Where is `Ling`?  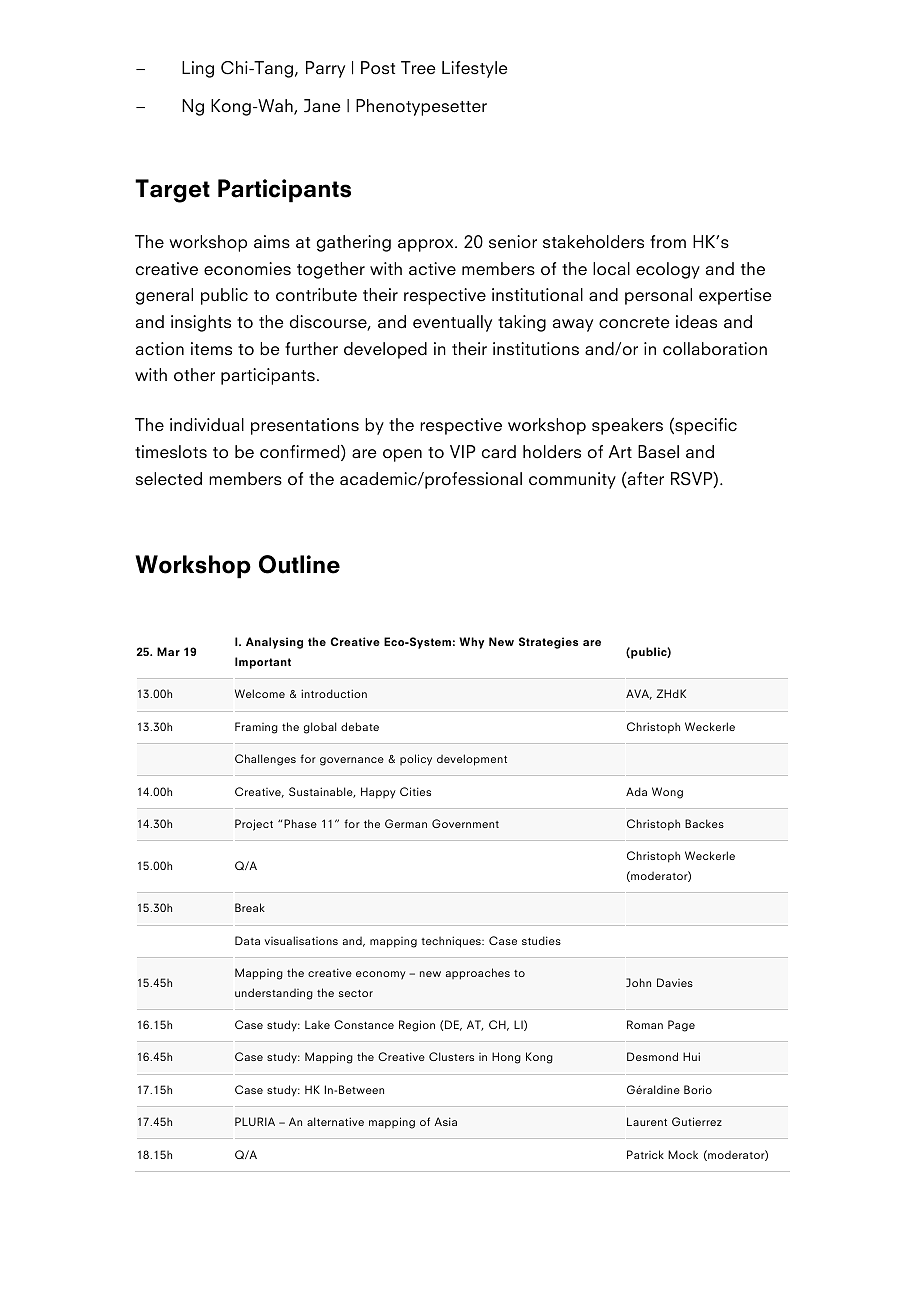
Ling is located at coordinates (198, 69).
